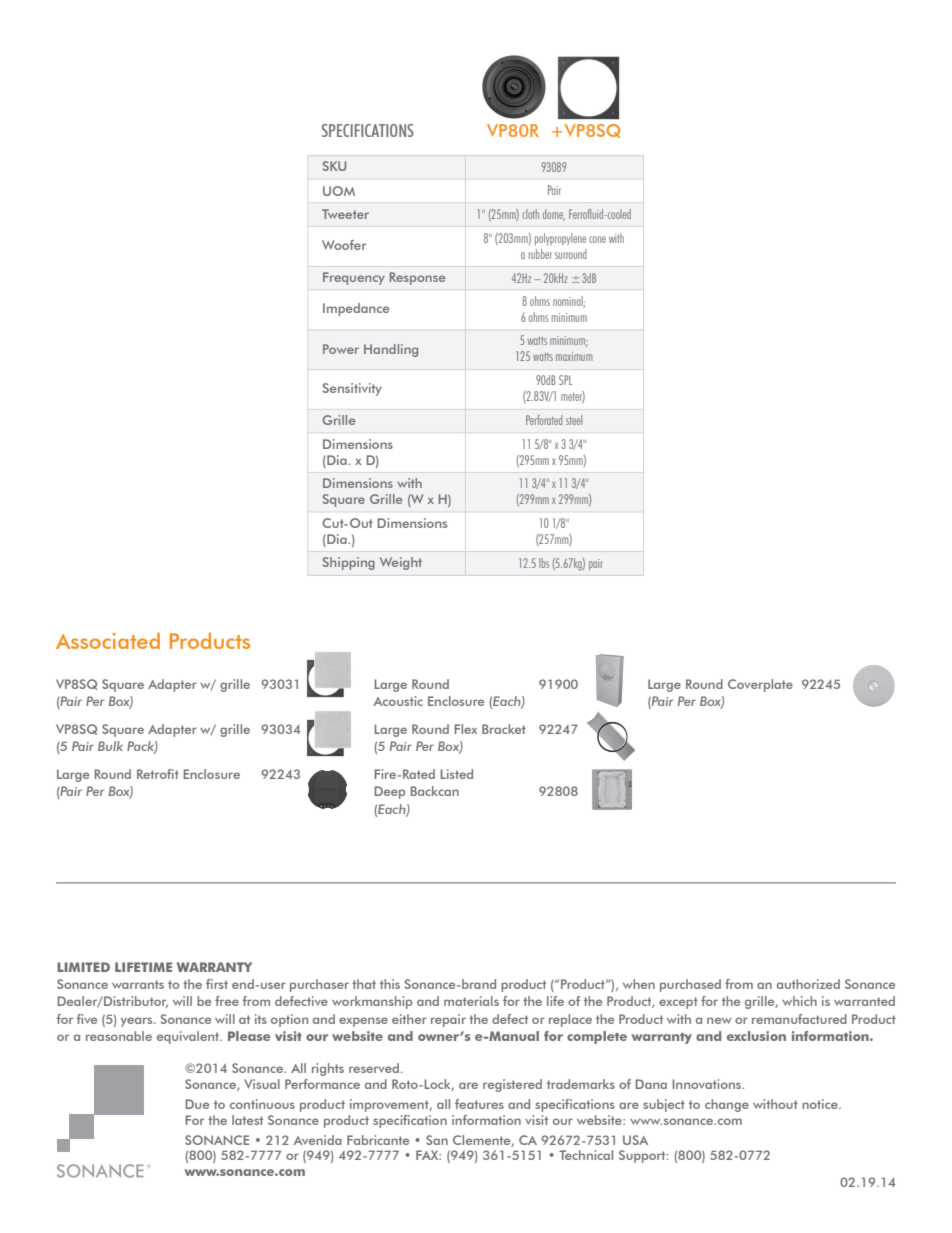 Image resolution: width=952 pixels, height=1233 pixels. Describe the element at coordinates (390, 984) in the page. I see `this` at that location.
